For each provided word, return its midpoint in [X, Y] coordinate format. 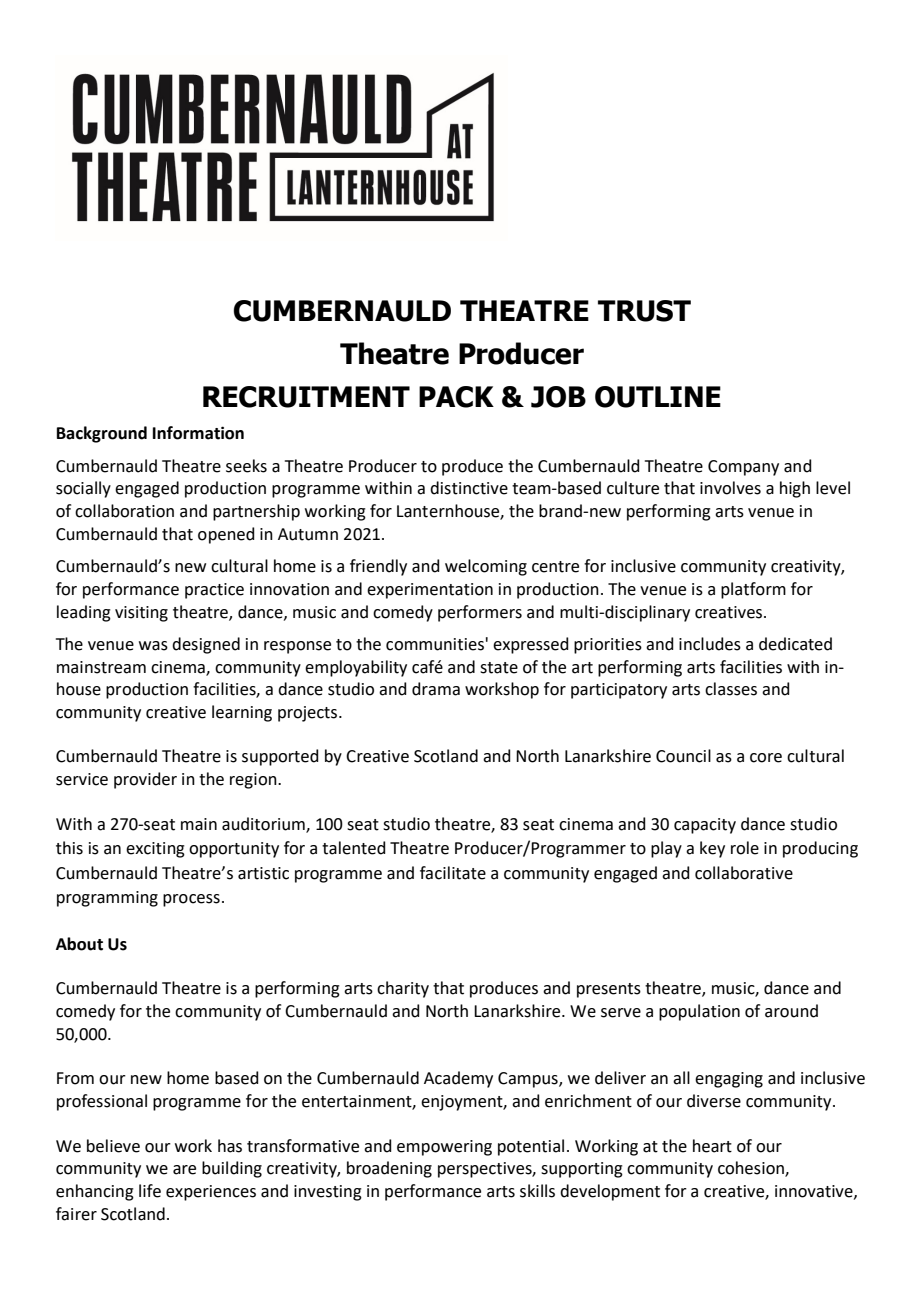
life [150, 1191]
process [191, 900]
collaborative [744, 873]
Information [198, 433]
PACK [456, 397]
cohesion [752, 1169]
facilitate [453, 873]
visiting [141, 614]
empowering [444, 1148]
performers [480, 613]
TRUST [644, 311]
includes [710, 644]
